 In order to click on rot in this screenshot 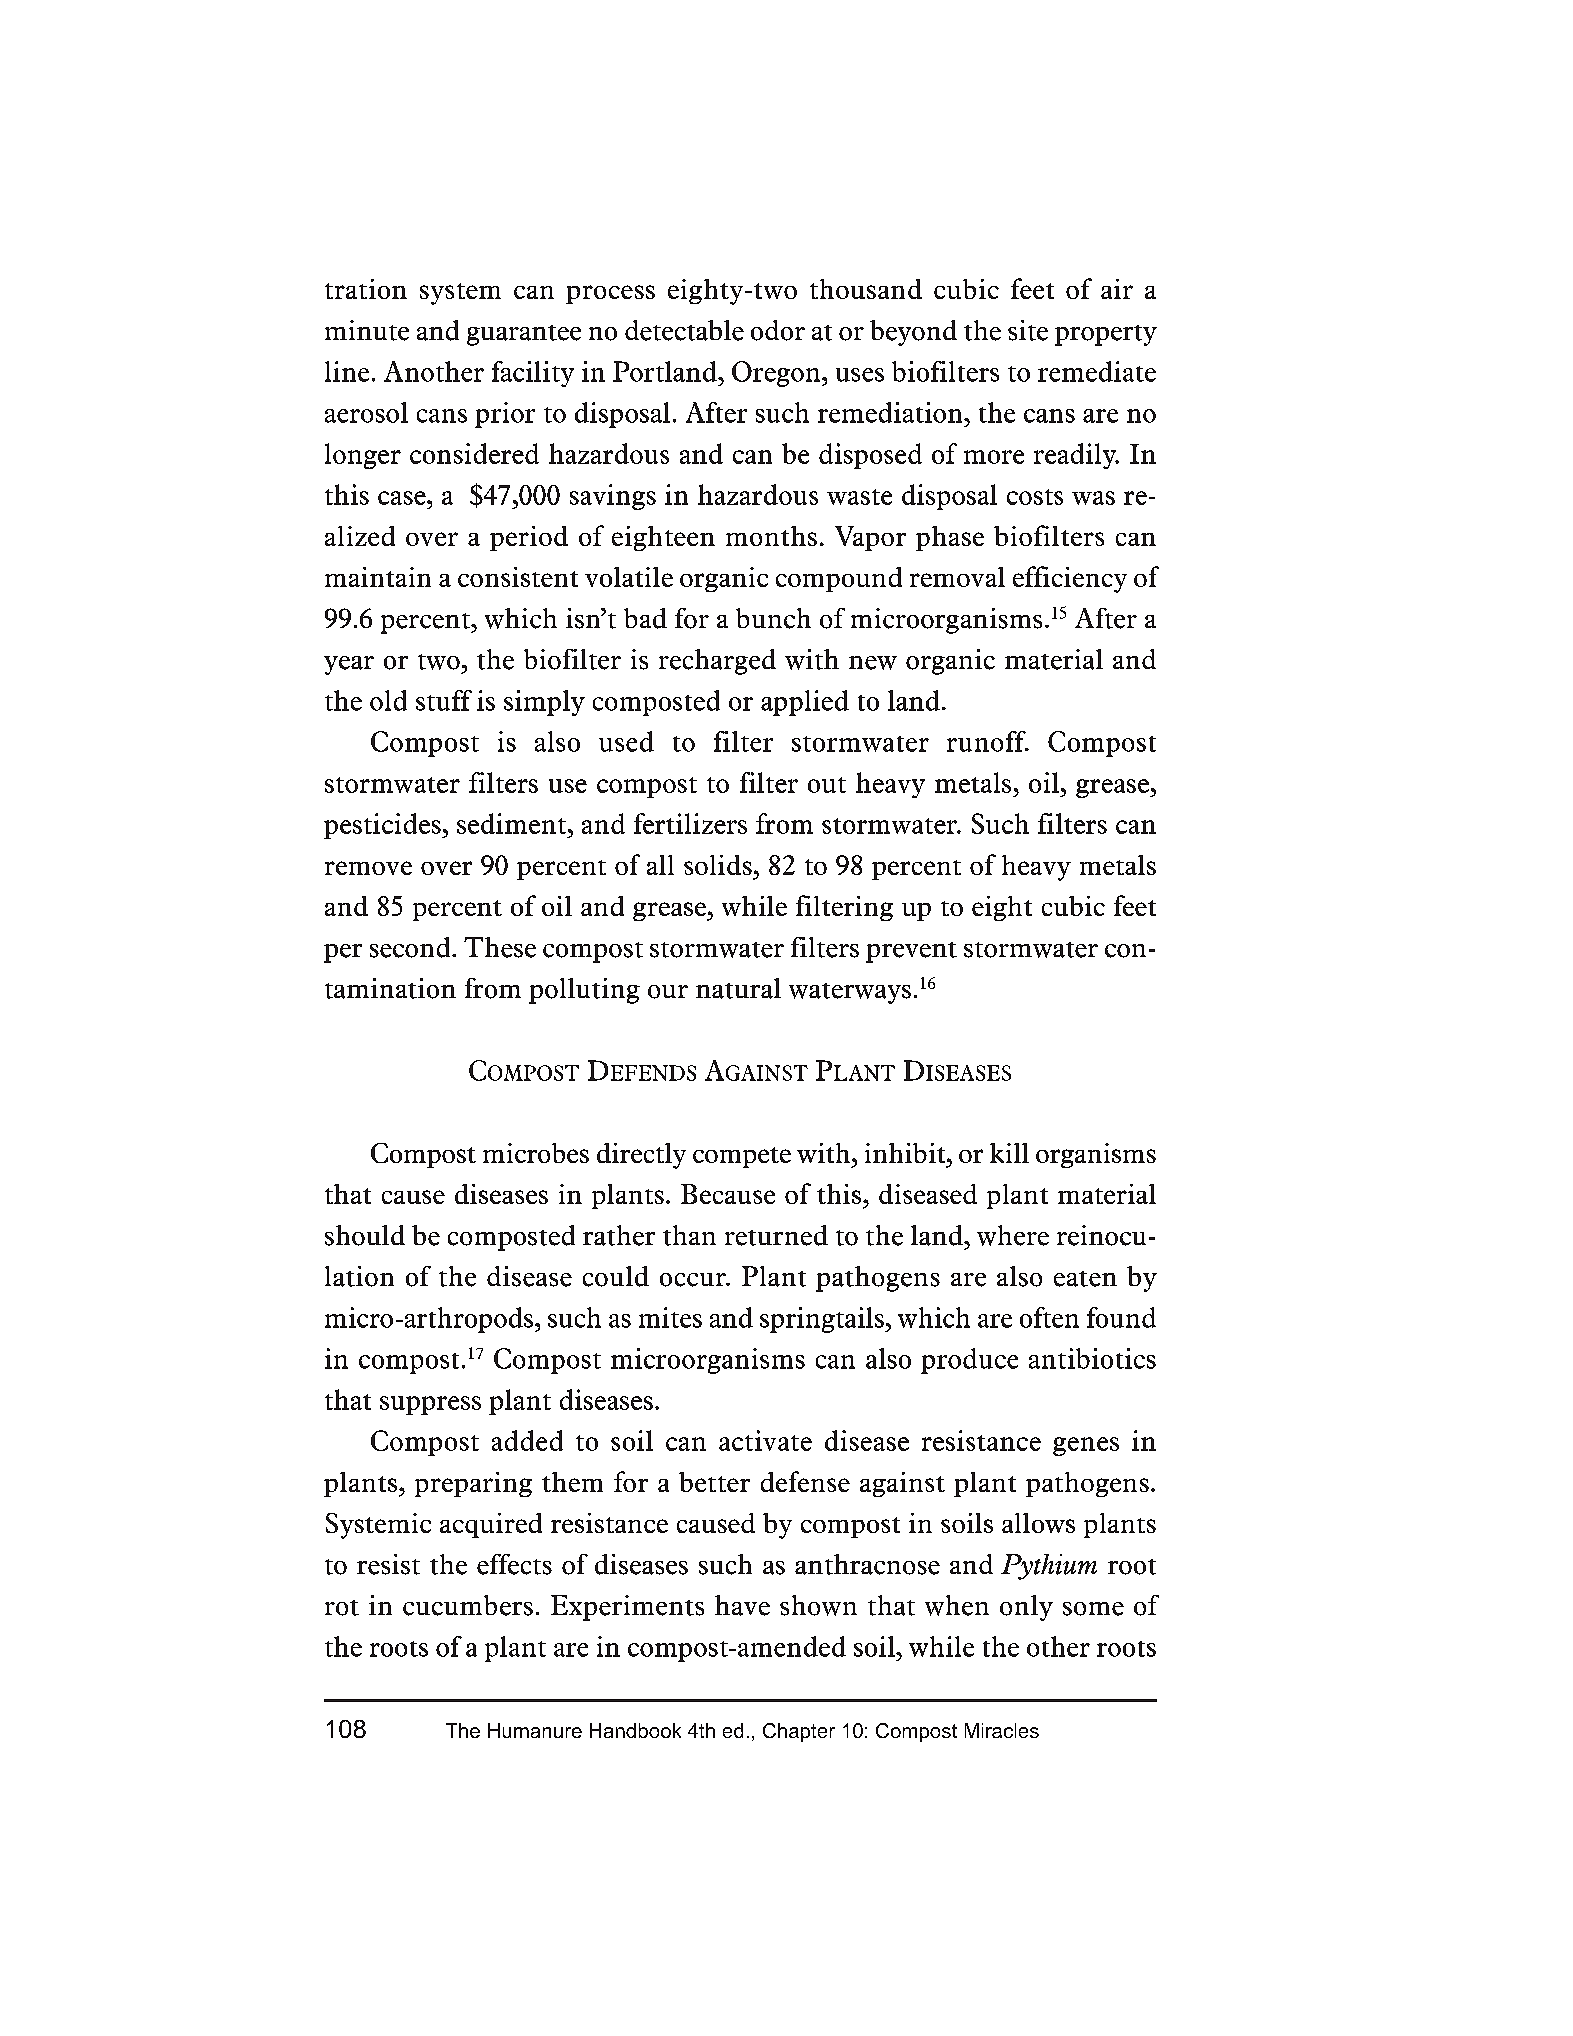, I will do `click(342, 1608)`.
